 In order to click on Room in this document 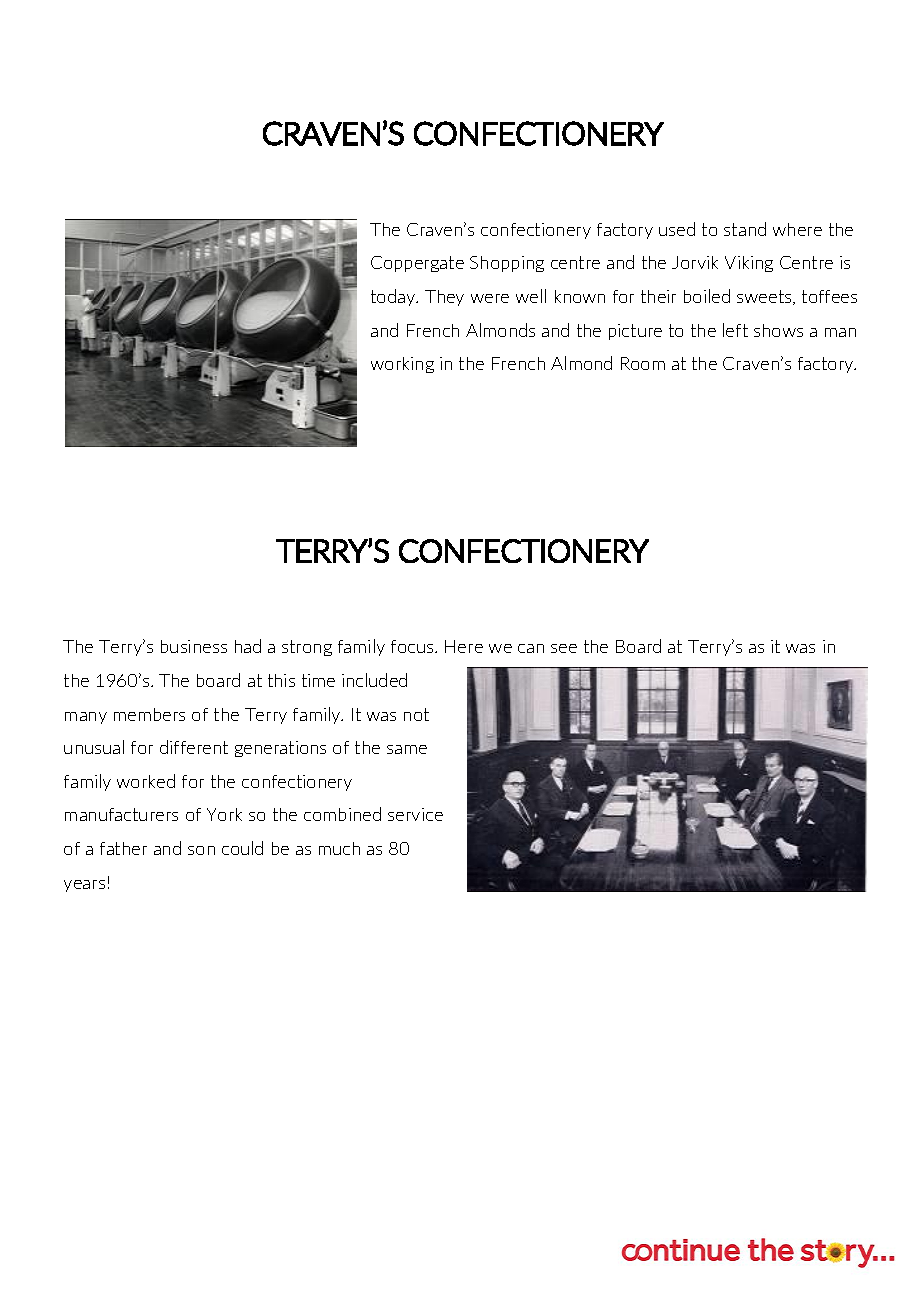, I will do `click(643, 363)`.
